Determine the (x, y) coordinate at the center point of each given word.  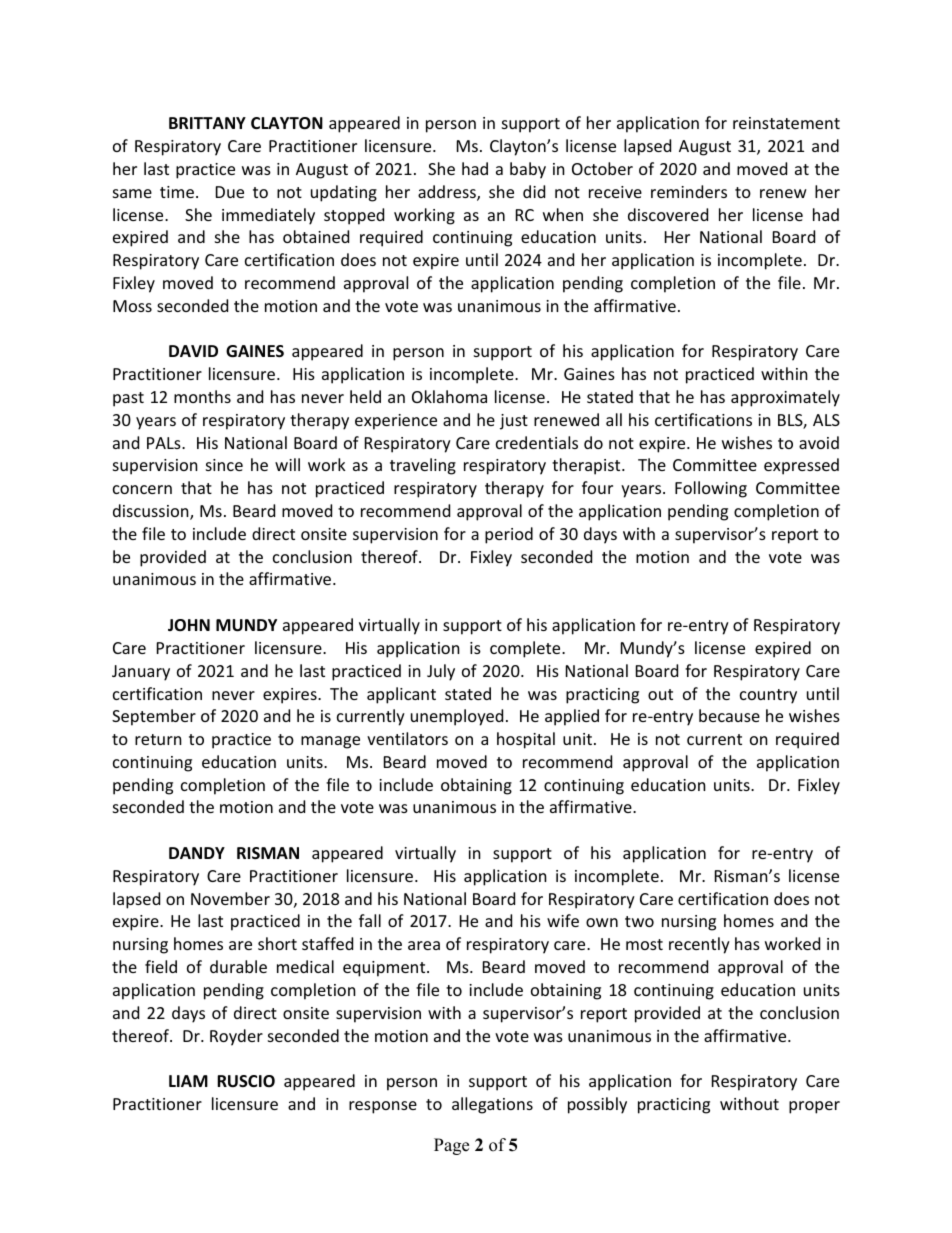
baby (528, 170)
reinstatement (786, 123)
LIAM (188, 1081)
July (441, 672)
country (768, 696)
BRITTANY (207, 123)
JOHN (189, 625)
